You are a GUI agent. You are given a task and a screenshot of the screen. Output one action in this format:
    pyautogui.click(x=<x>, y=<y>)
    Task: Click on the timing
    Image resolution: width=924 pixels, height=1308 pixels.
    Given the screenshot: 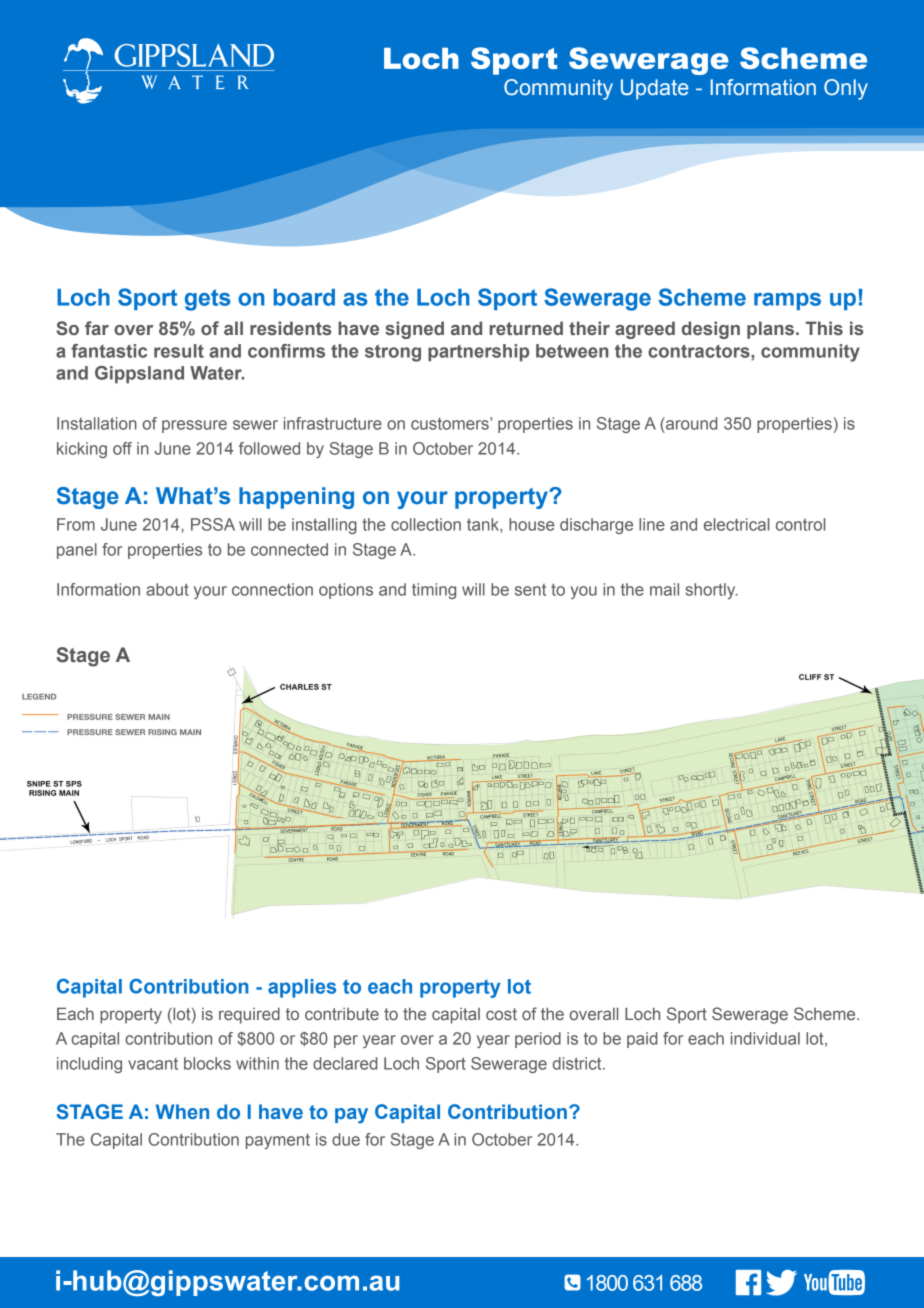 What is the action you would take?
    pyautogui.click(x=434, y=591)
